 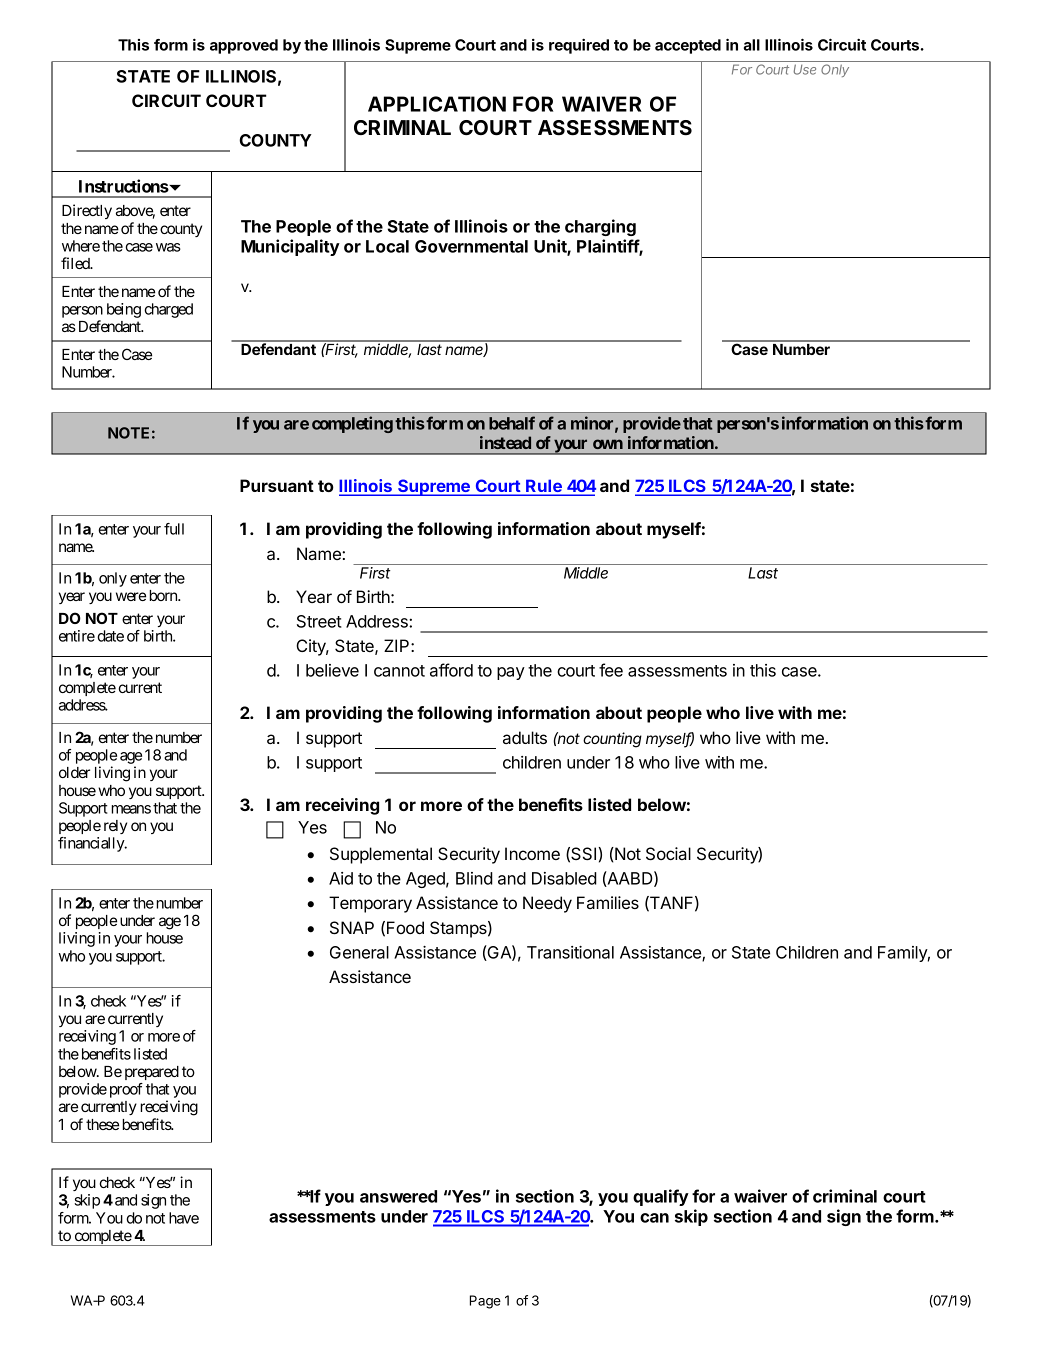 What do you see at coordinates (174, 529) in the screenshot?
I see `full` at bounding box center [174, 529].
